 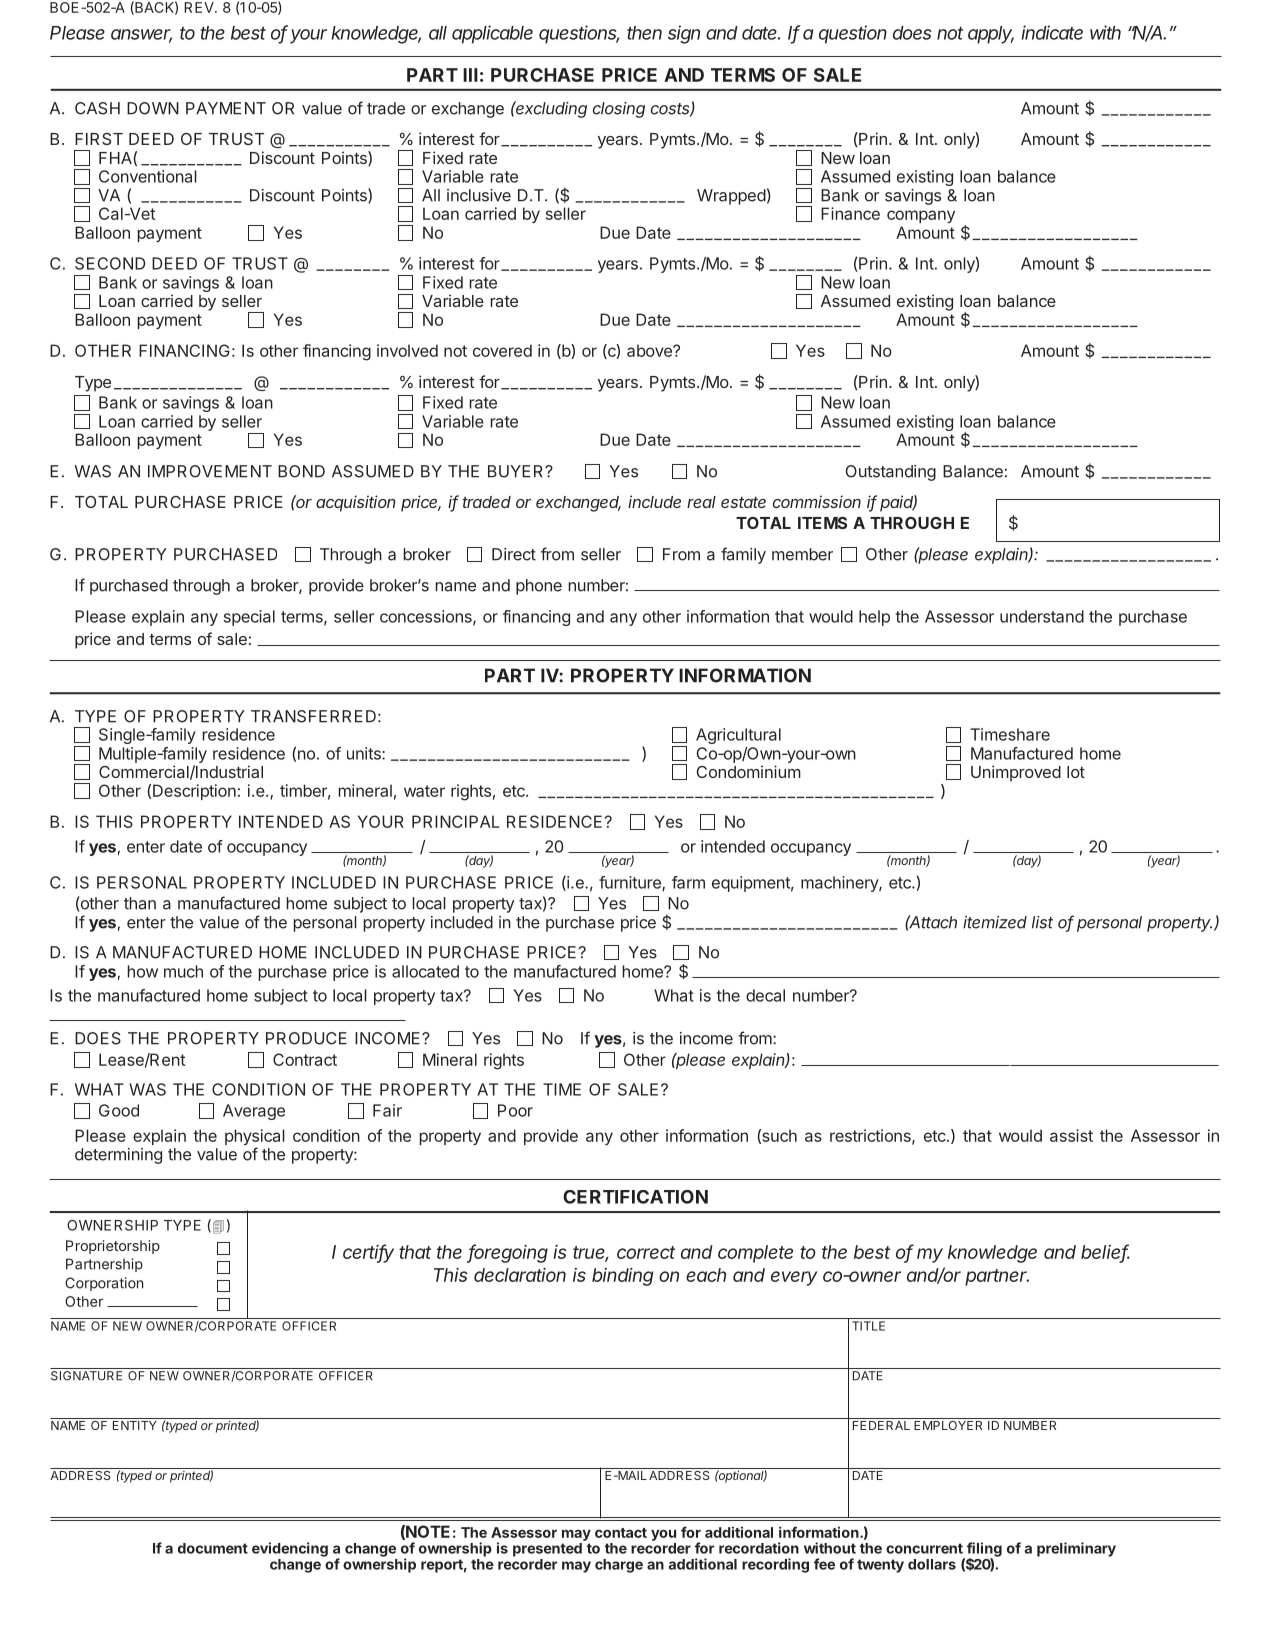 What do you see at coordinates (644, 33) in the screenshot?
I see `then` at bounding box center [644, 33].
